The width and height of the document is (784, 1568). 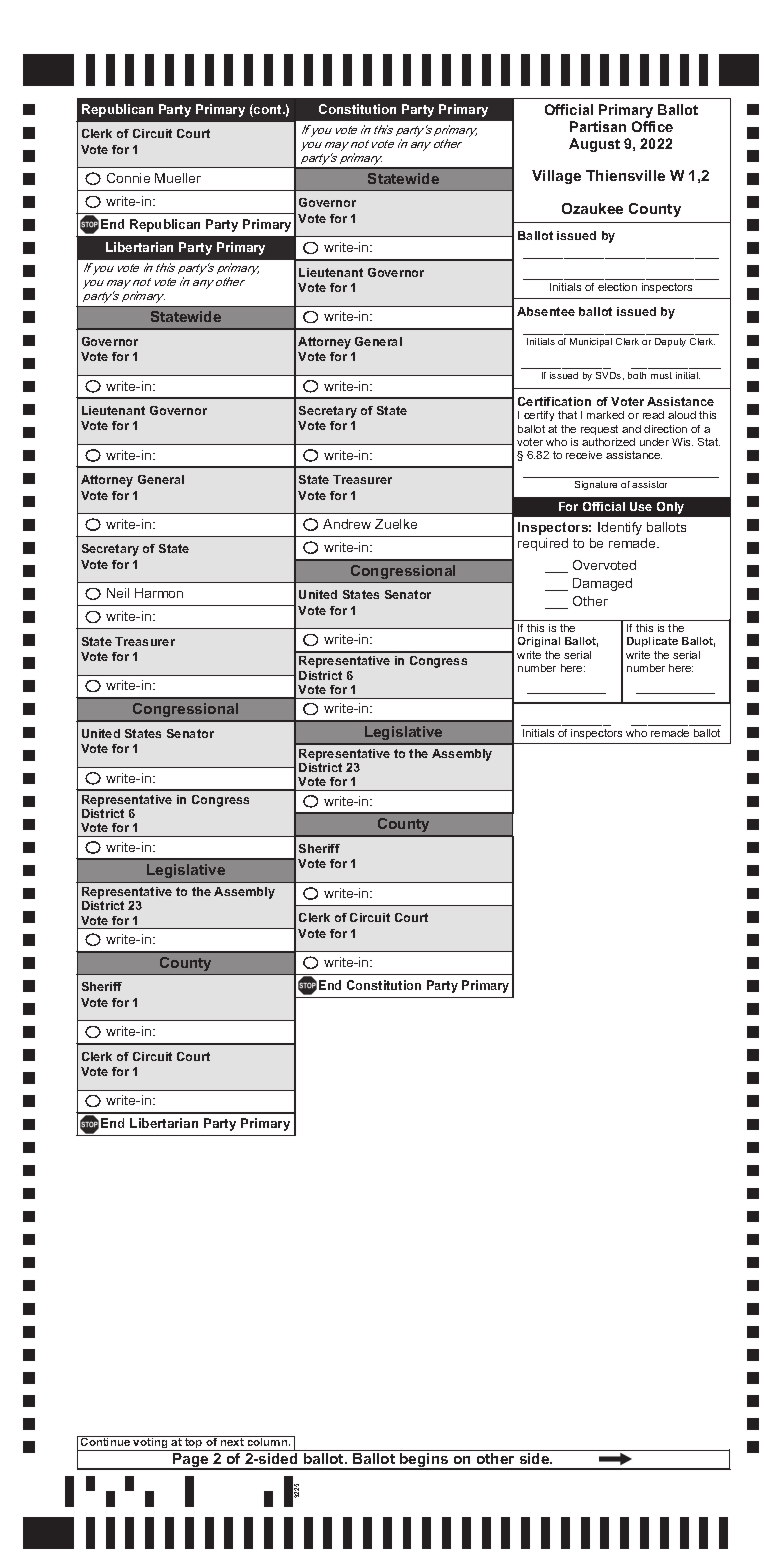 What do you see at coordinates (652, 642) in the document?
I see `Duplicate` at bounding box center [652, 642].
